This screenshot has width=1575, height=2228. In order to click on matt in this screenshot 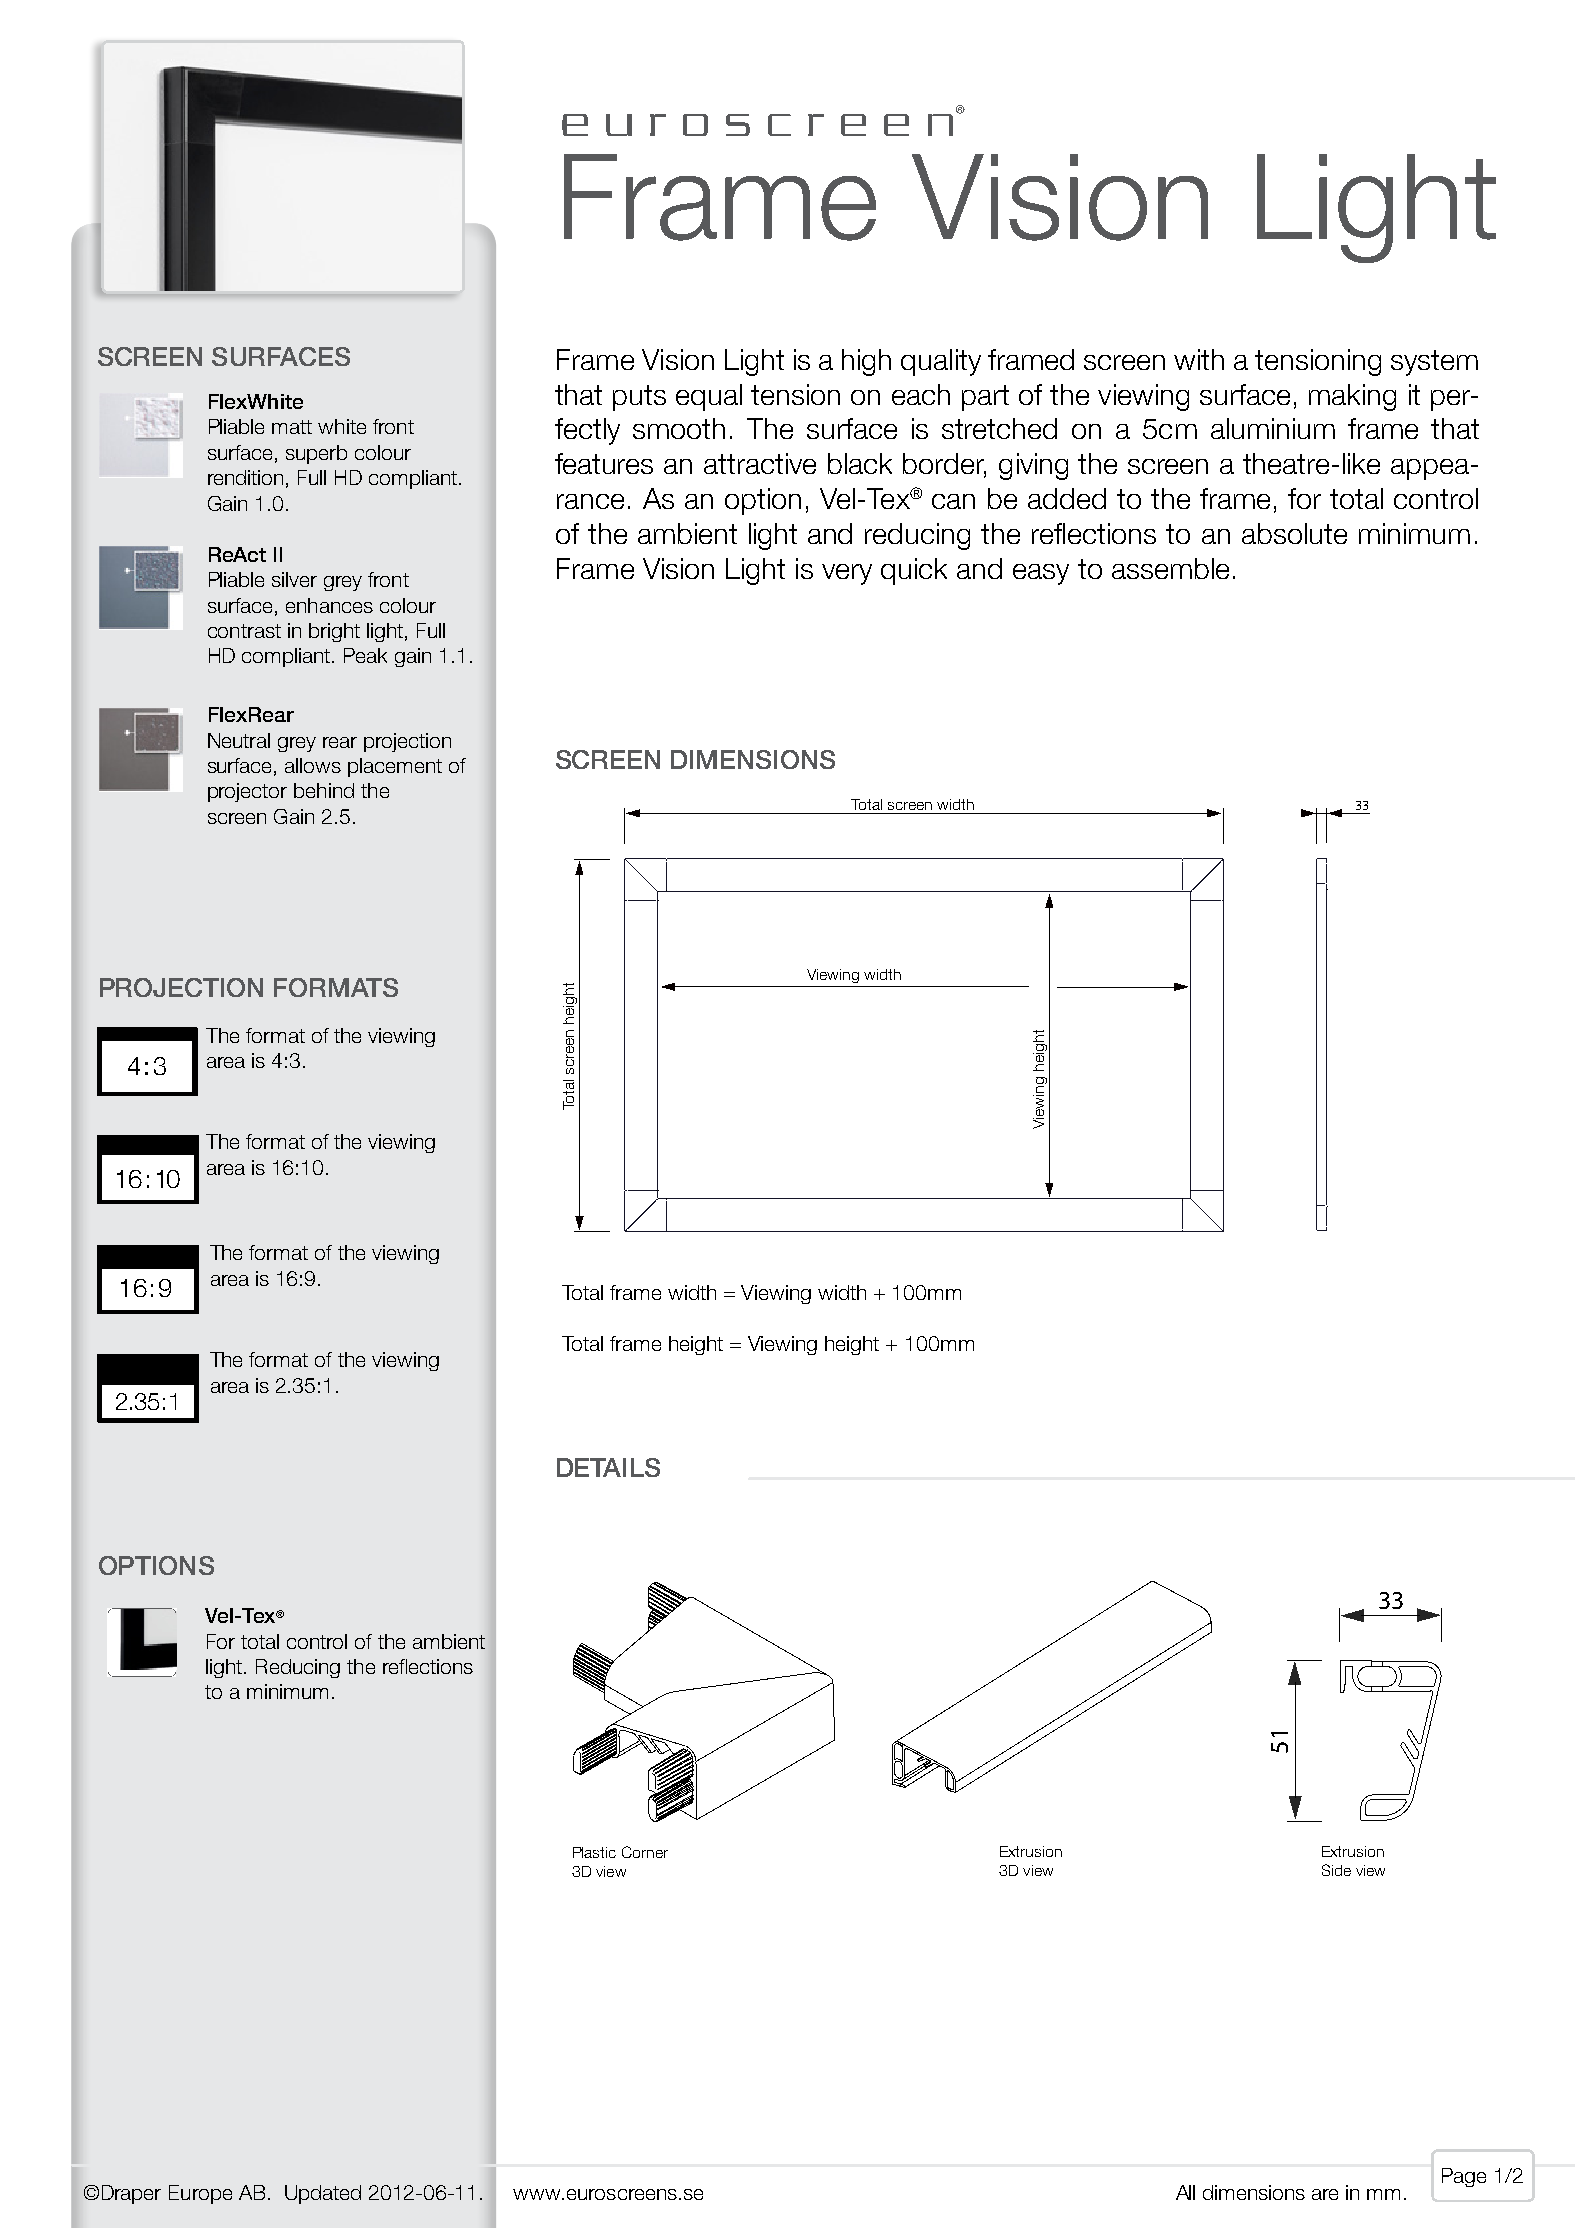, I will do `click(292, 427)`.
